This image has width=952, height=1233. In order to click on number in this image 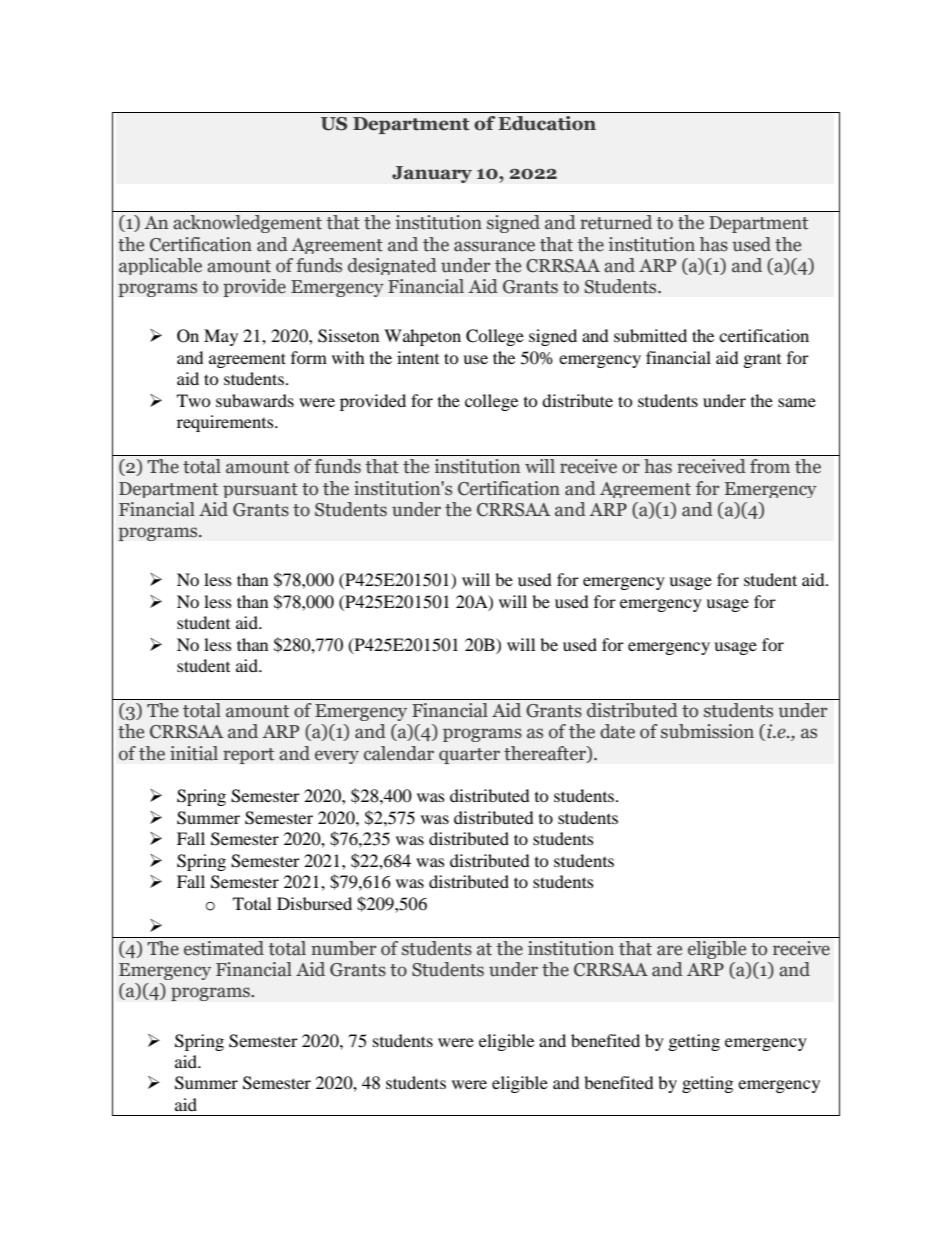, I will do `click(343, 948)`.
